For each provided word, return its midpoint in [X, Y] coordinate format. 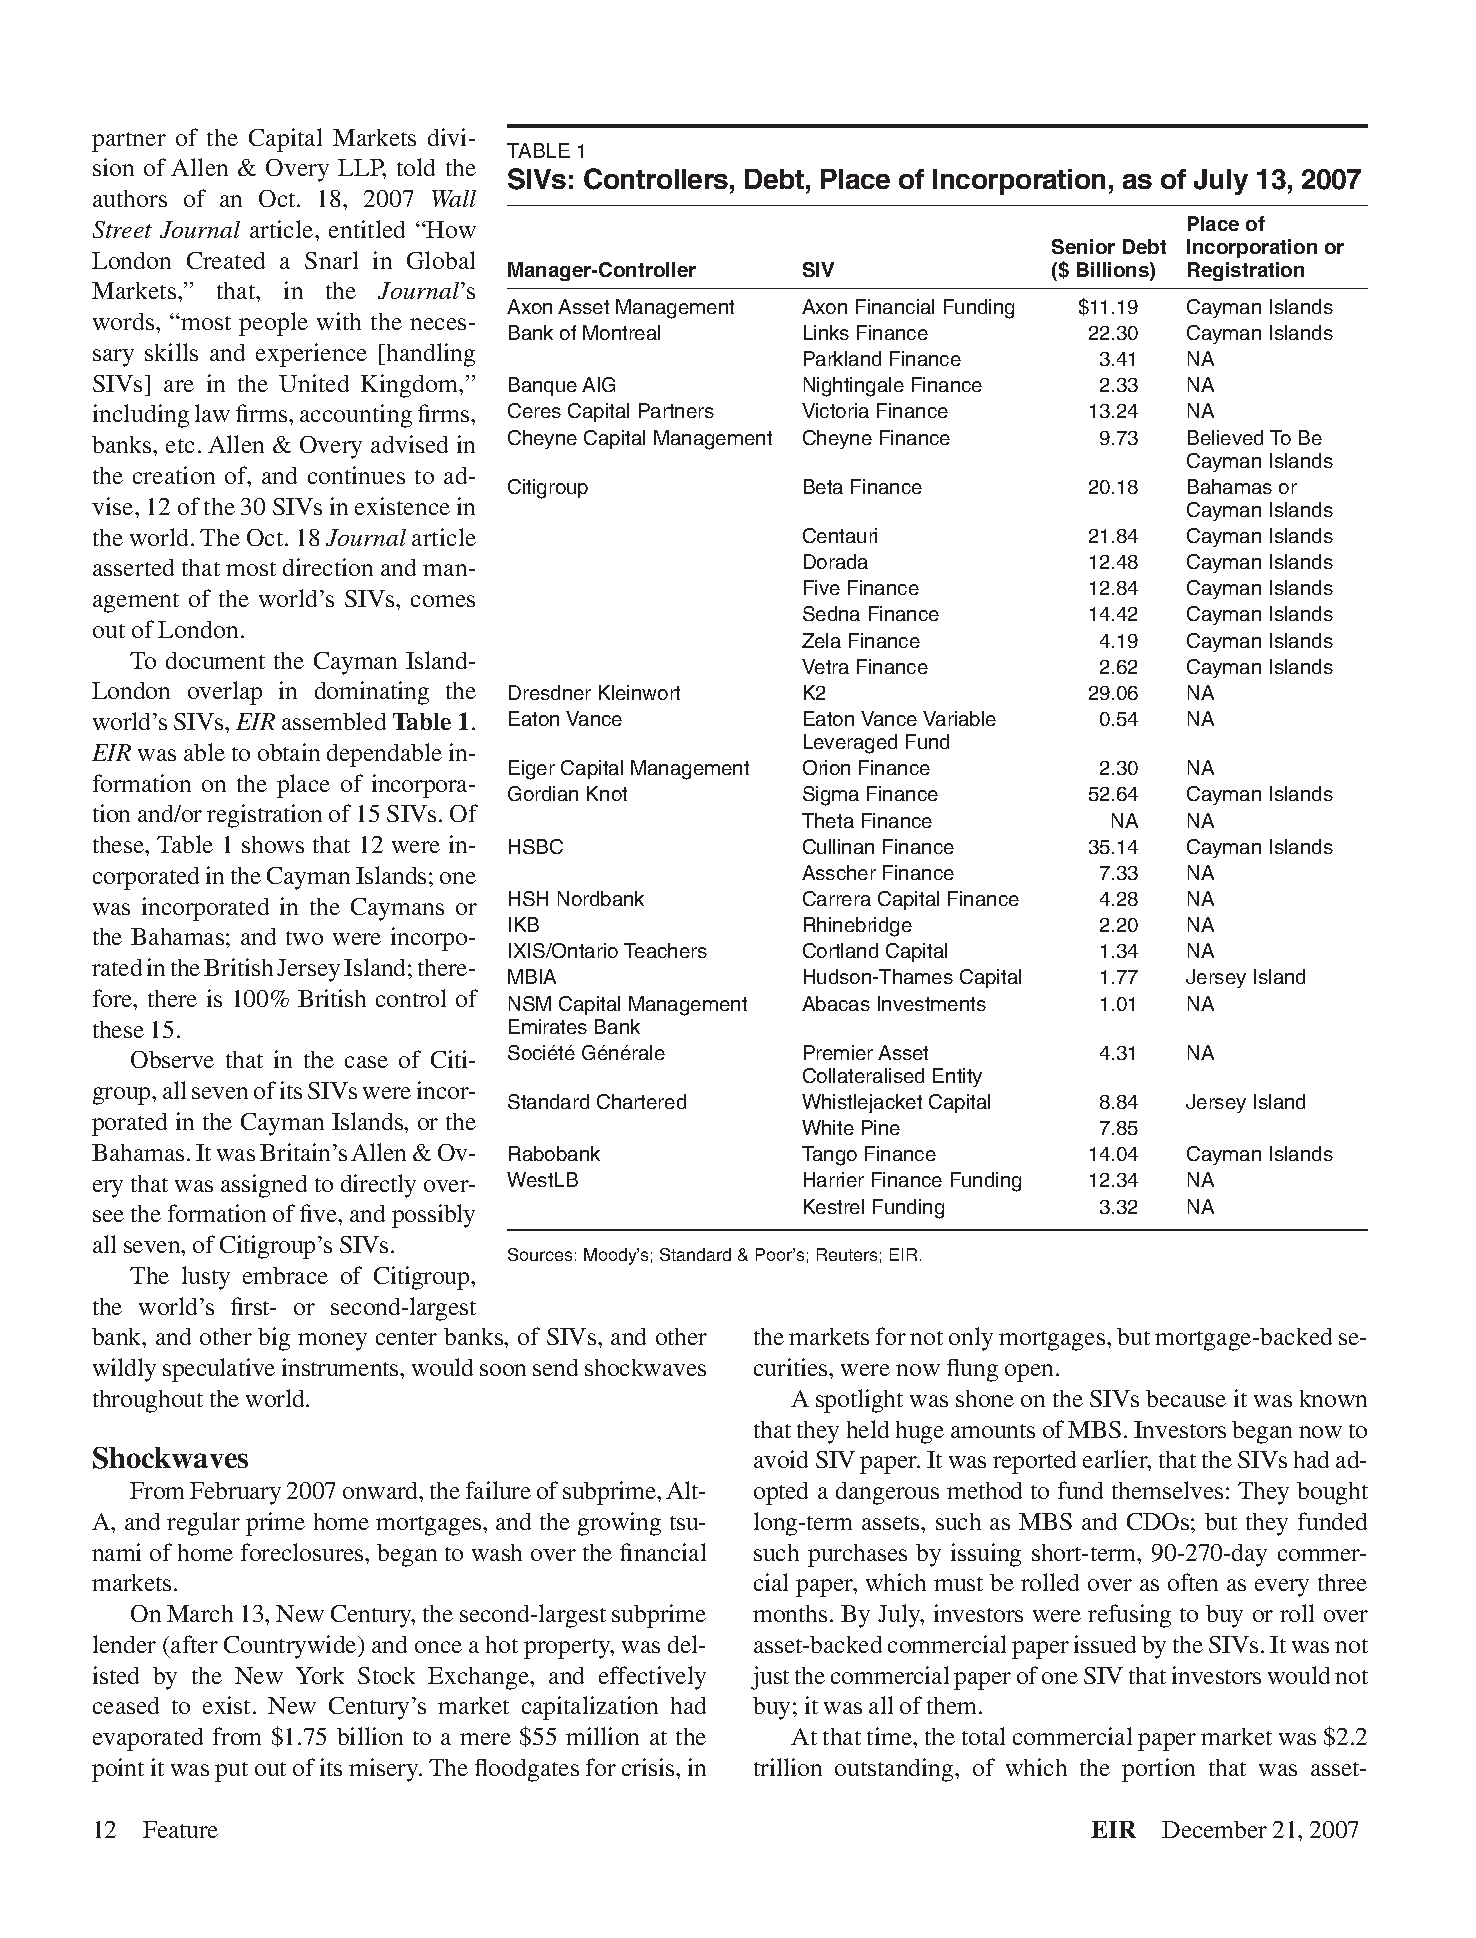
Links [826, 332]
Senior [1083, 246]
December [1214, 1829]
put [231, 1772]
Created [226, 260]
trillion [788, 1767]
